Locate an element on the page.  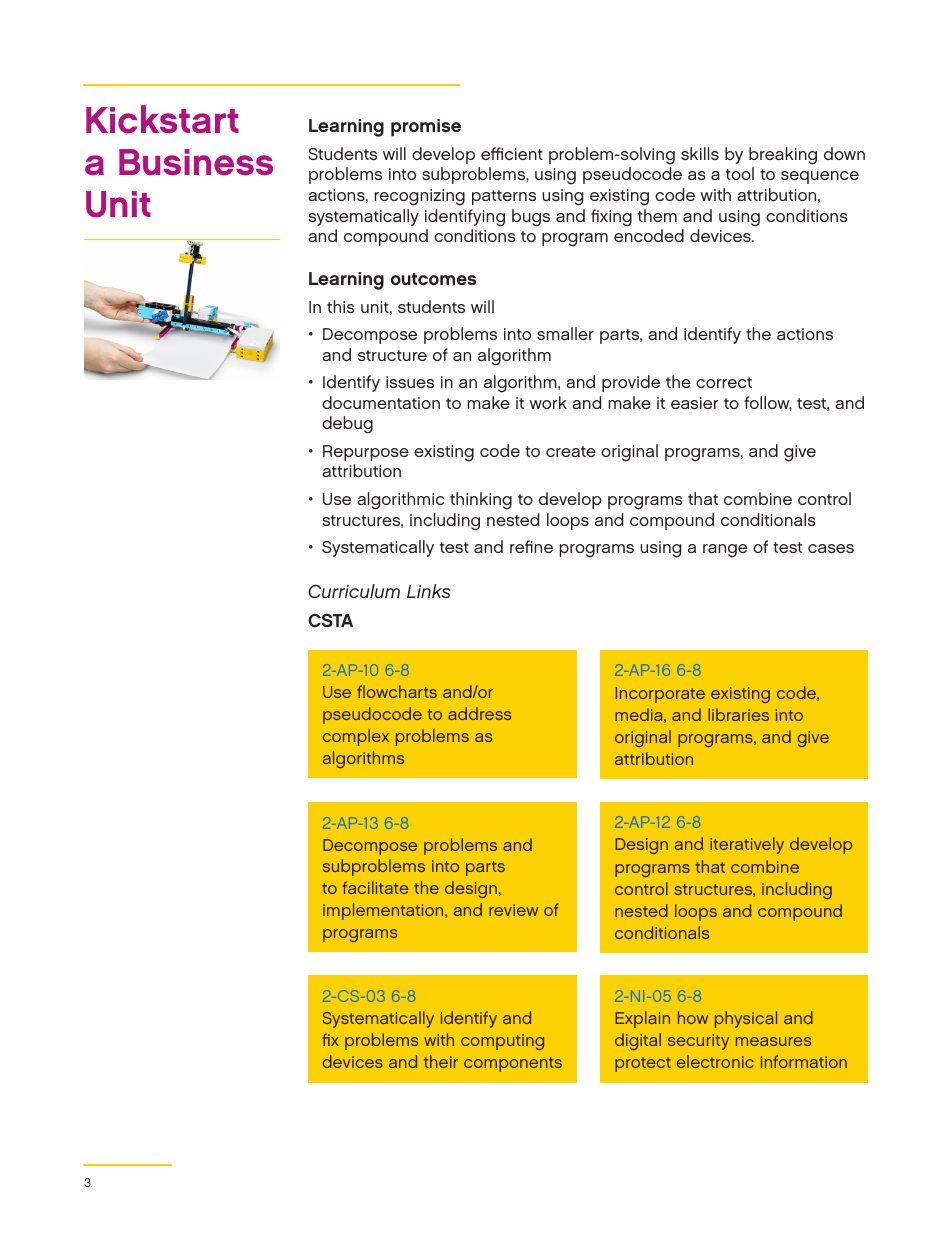
breaking is located at coordinates (783, 156).
